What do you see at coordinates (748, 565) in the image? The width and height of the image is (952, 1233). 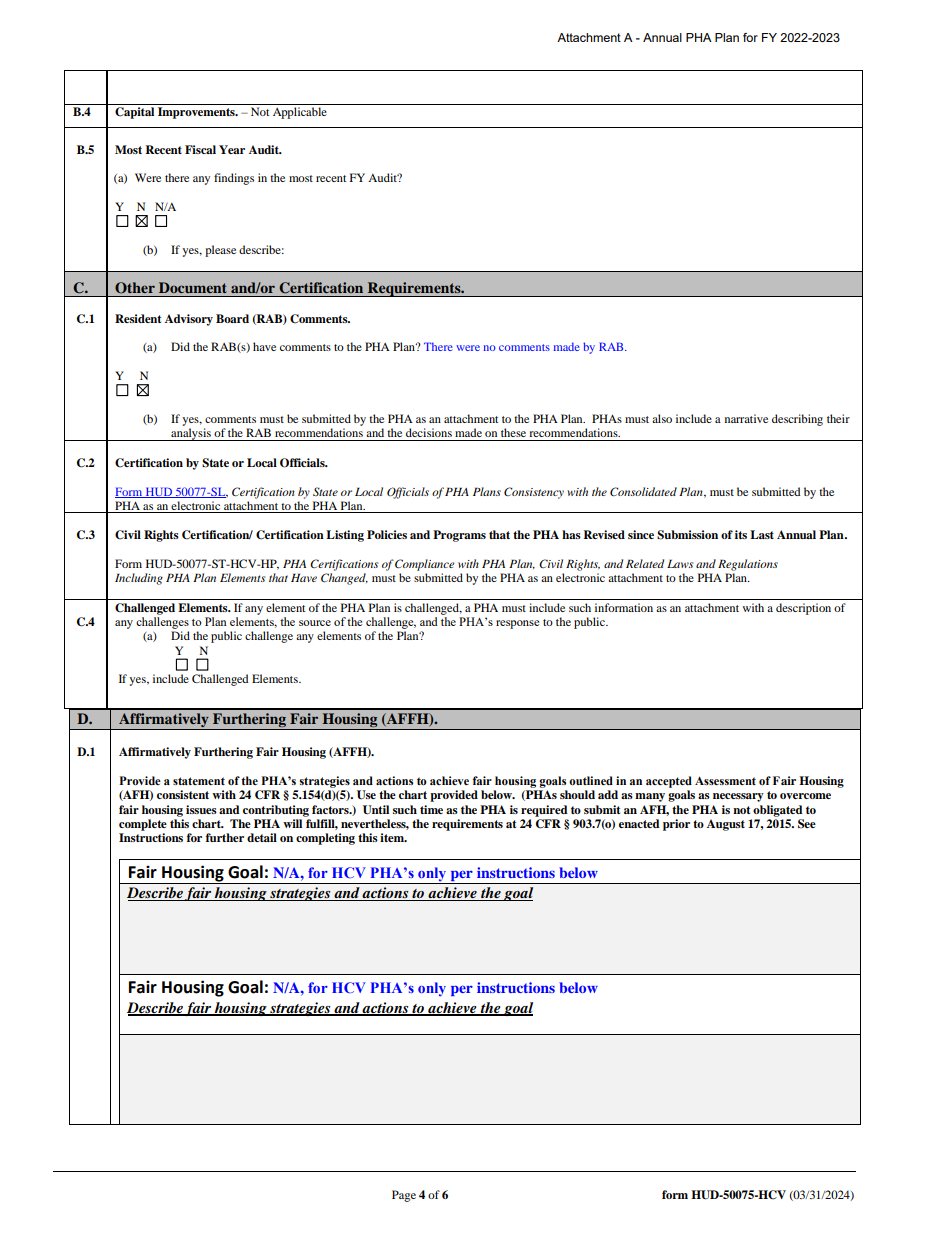 I see `Regulations` at bounding box center [748, 565].
